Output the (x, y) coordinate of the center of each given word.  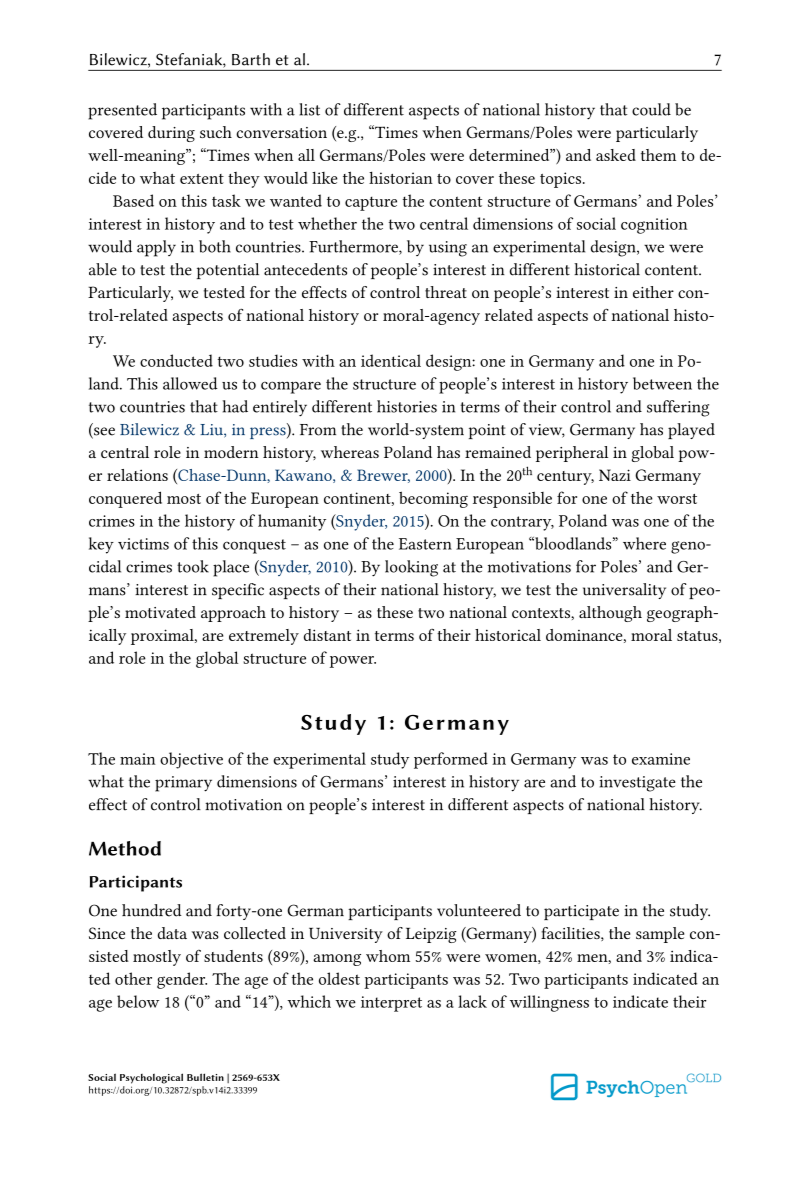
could (651, 109)
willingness (549, 1003)
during (171, 134)
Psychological (151, 1078)
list (309, 109)
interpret (391, 1004)
